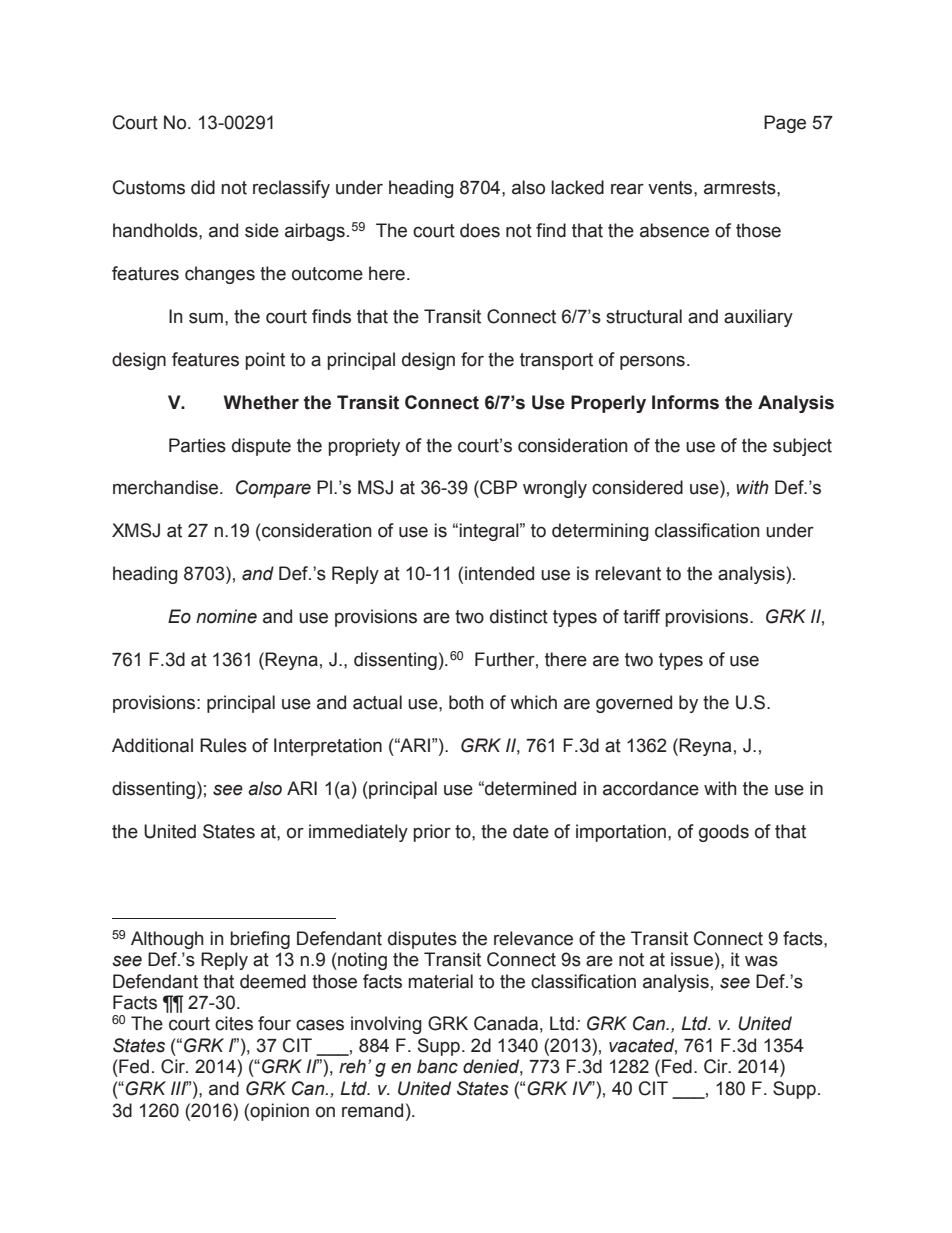 The height and width of the screenshot is (1233, 952). What do you see at coordinates (261, 402) in the screenshot?
I see `Whether` at bounding box center [261, 402].
